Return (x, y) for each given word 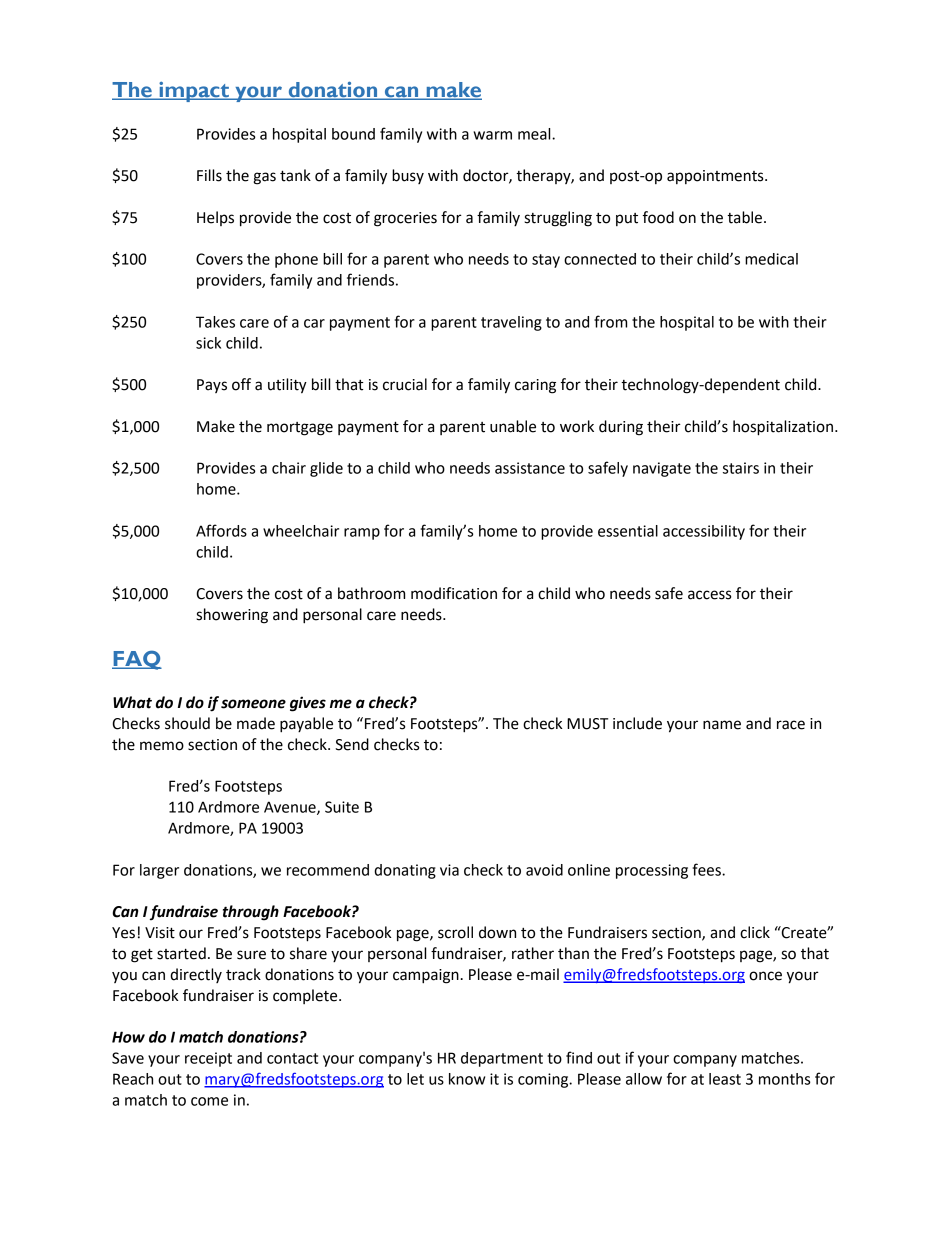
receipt (208, 1059)
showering (232, 616)
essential (628, 531)
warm (492, 135)
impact (194, 92)
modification (454, 593)
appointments (716, 177)
